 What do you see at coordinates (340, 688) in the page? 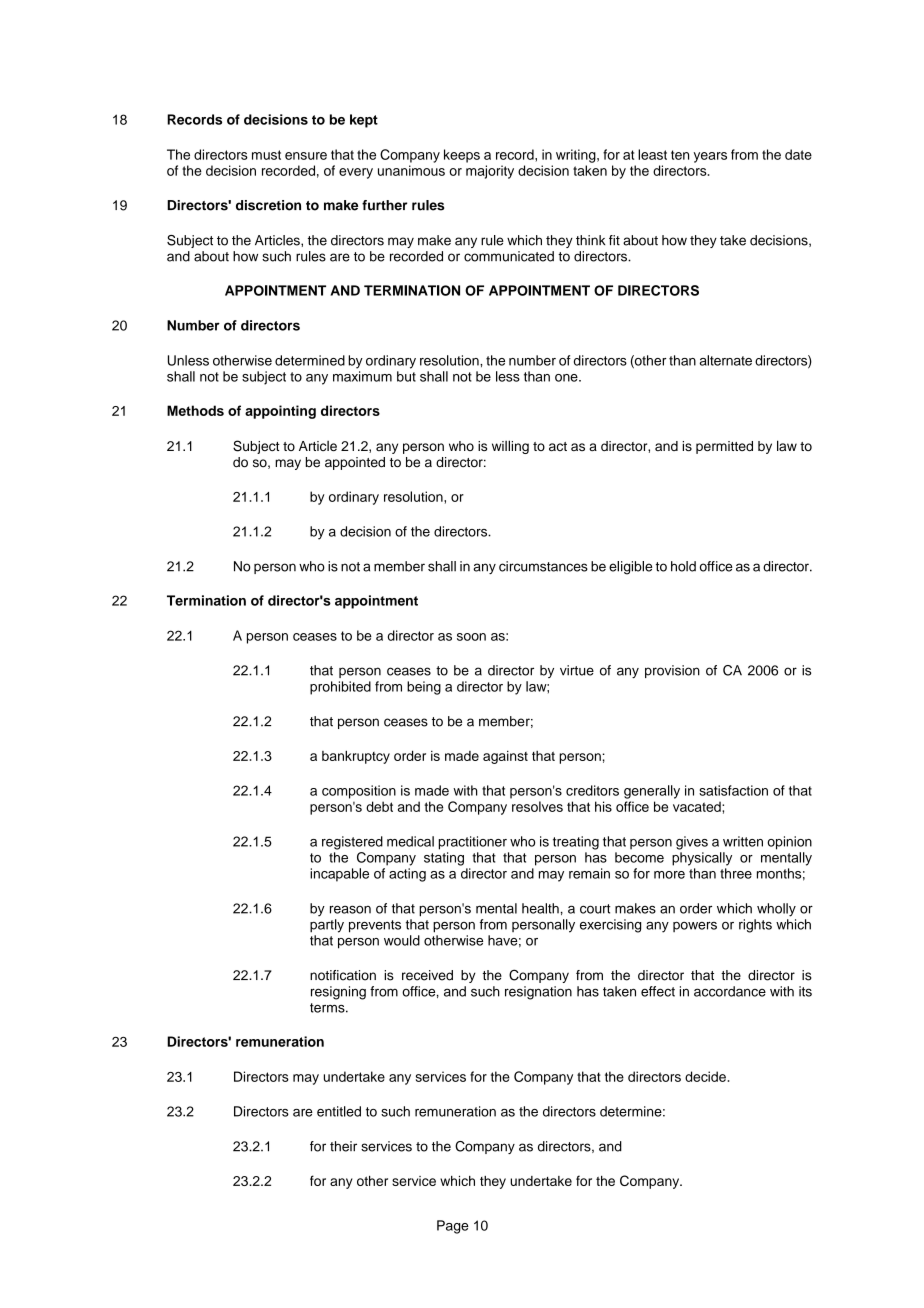
I see `prohibited` at bounding box center [340, 688].
